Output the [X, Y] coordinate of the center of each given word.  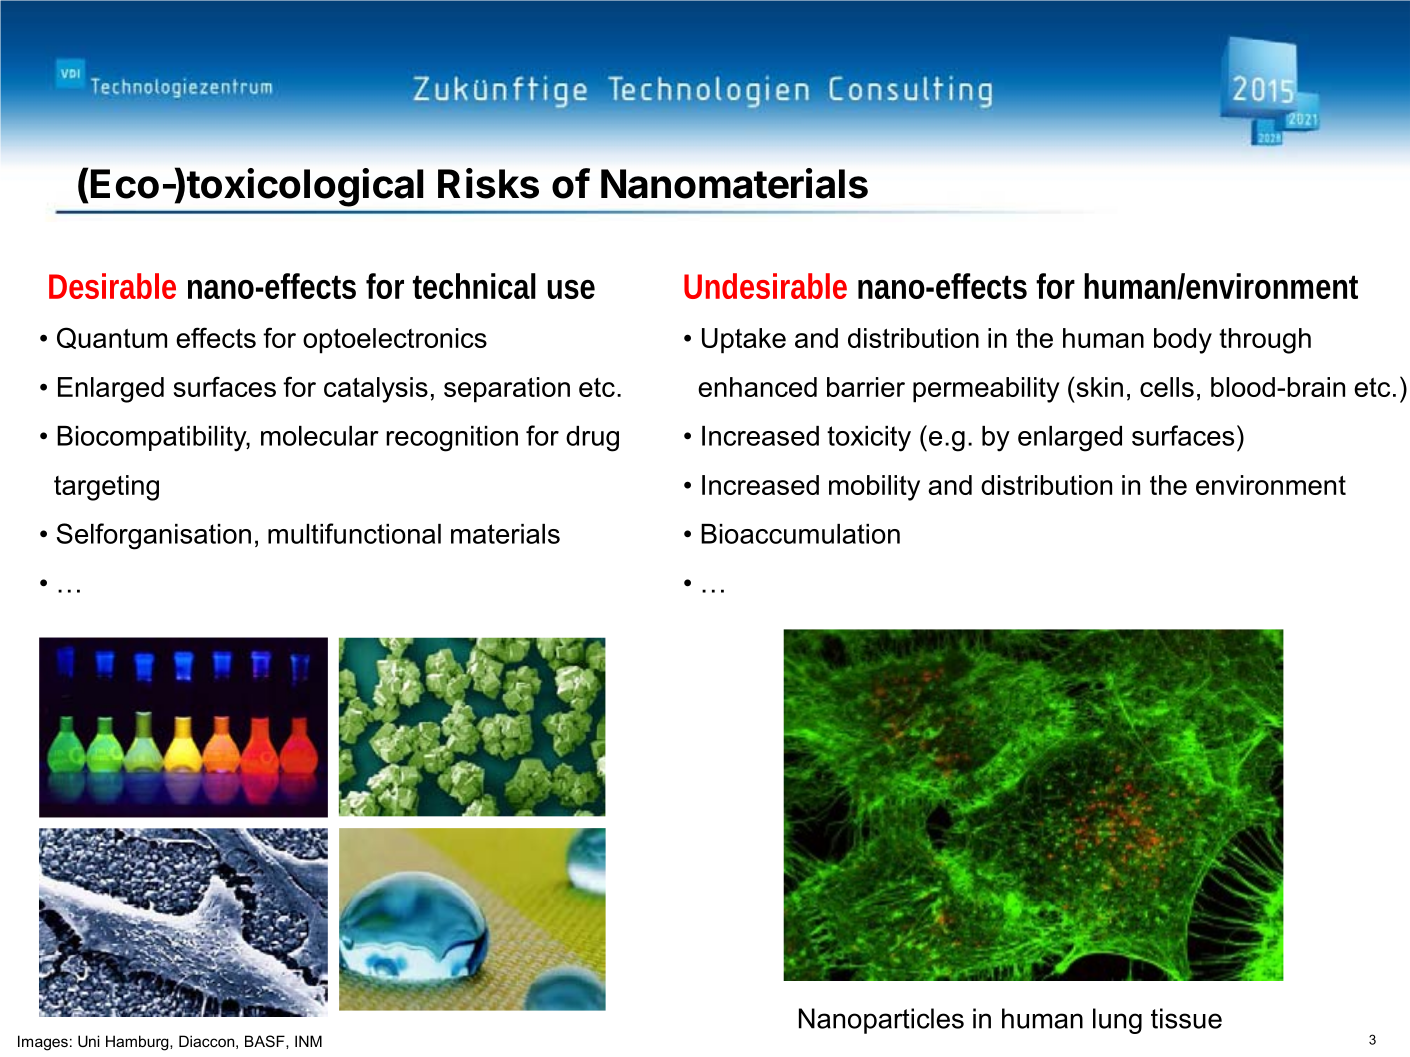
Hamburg [138, 1043]
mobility [874, 488]
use [571, 289]
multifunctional [354, 533]
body [1183, 341]
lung [1117, 1021]
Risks [488, 183]
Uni [88, 1041]
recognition [452, 439]
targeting [106, 488]
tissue [1186, 1018]
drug [592, 439]
